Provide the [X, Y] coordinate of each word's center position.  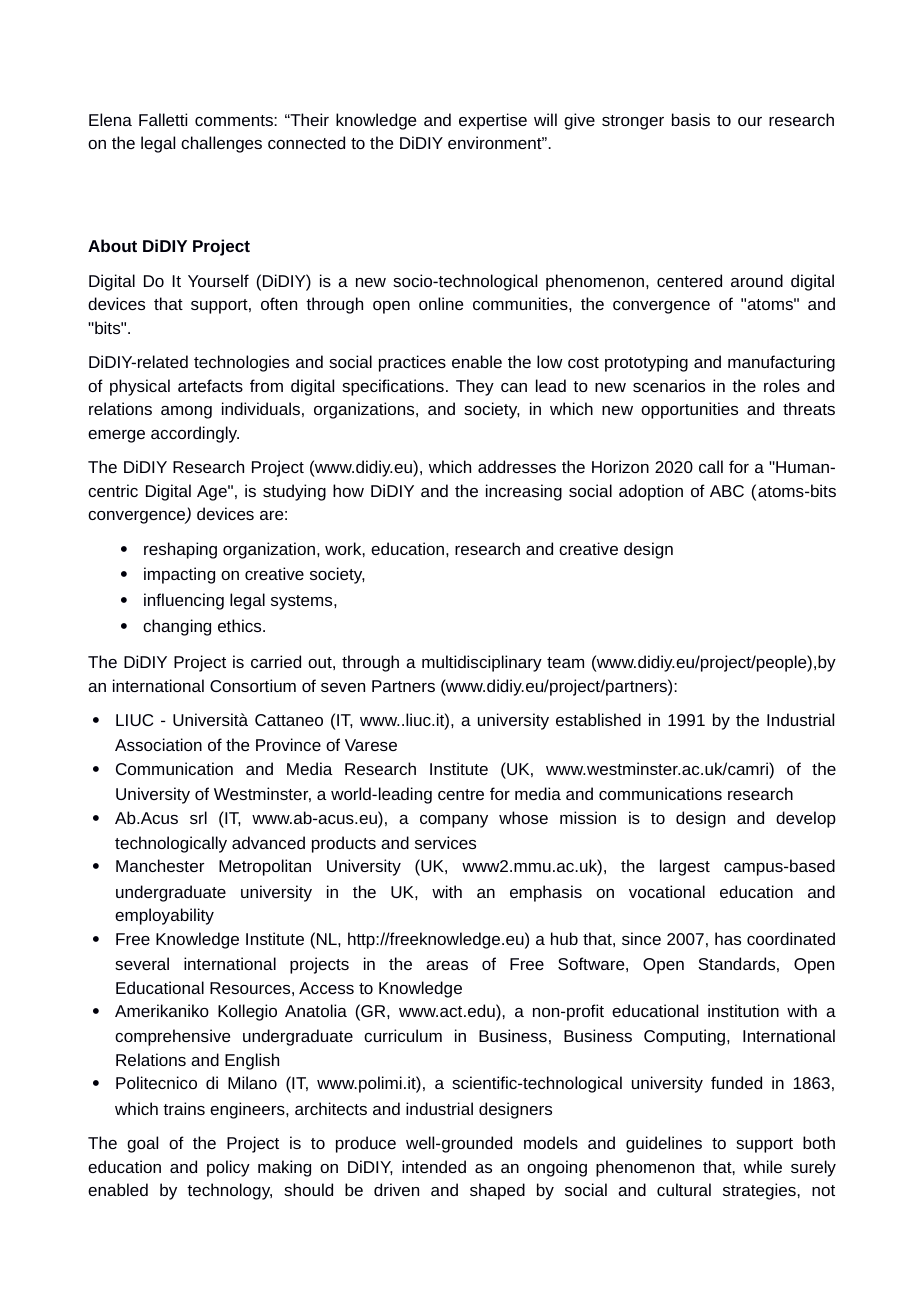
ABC [727, 491]
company [454, 821]
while [763, 1166]
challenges [221, 144]
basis [691, 119]
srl [198, 817]
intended [434, 1166]
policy [228, 1168]
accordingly [195, 434]
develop [806, 819]
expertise [493, 121]
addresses [517, 466]
